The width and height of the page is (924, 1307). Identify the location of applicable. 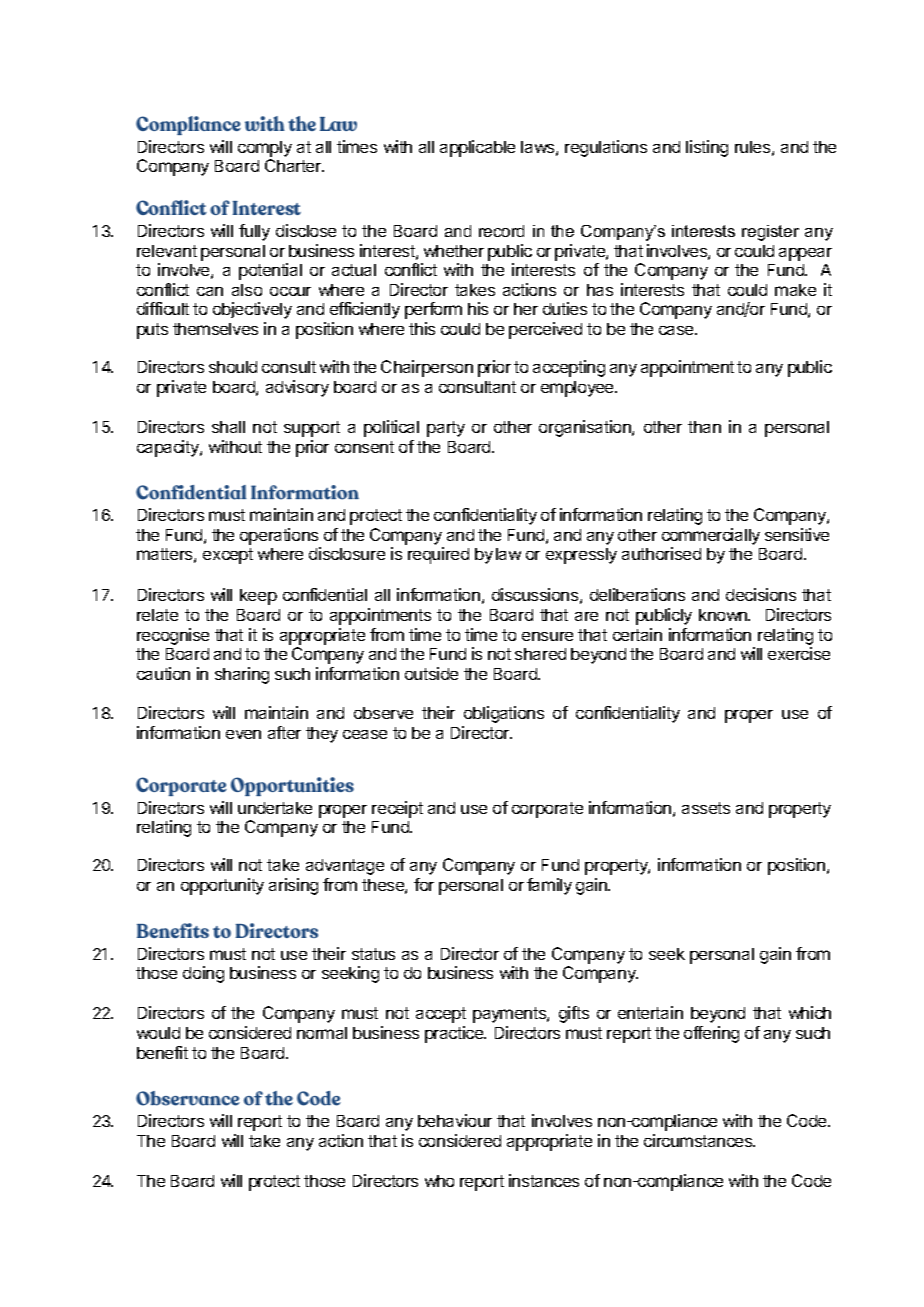
(477, 148).
